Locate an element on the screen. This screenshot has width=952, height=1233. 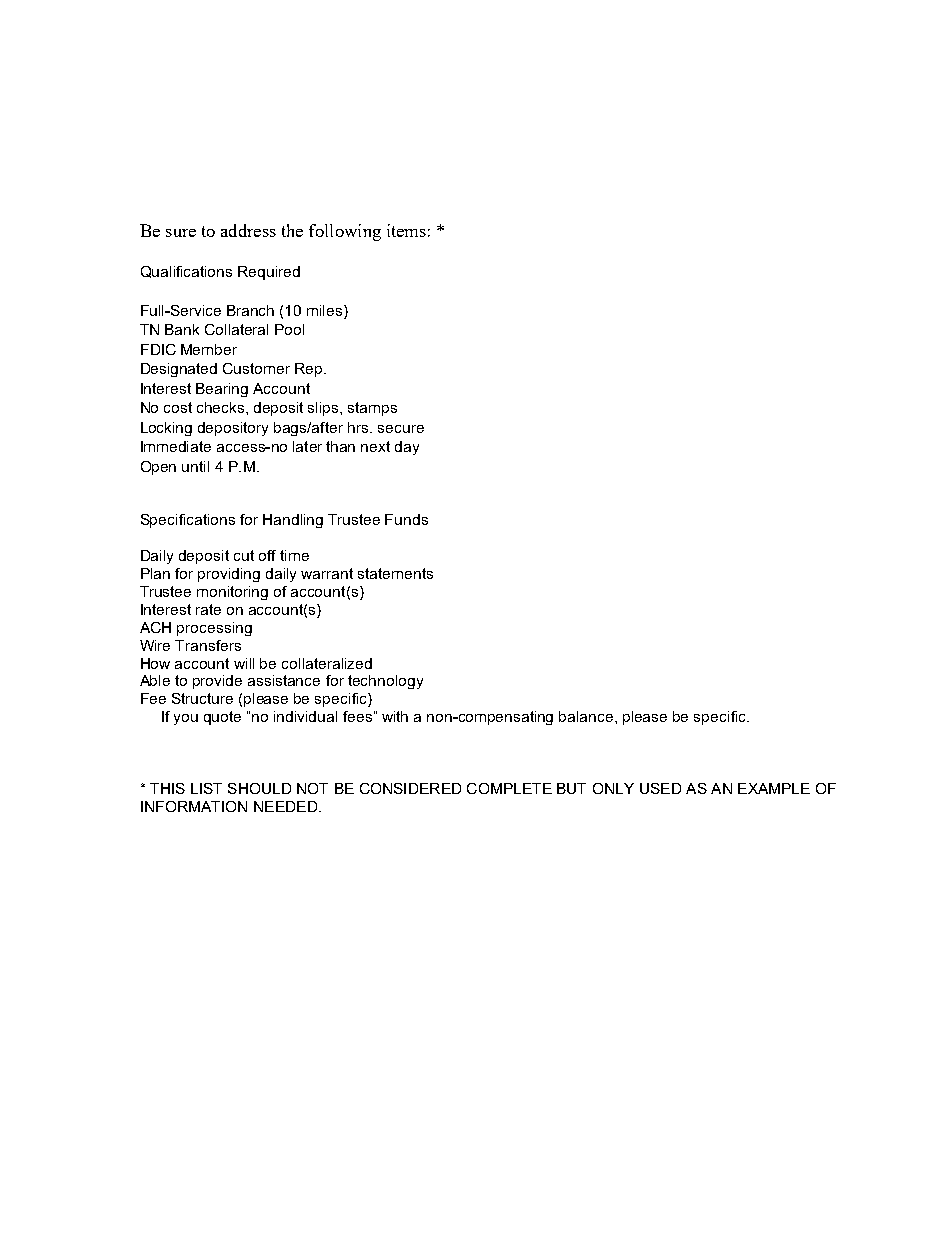
address is located at coordinates (248, 230).
